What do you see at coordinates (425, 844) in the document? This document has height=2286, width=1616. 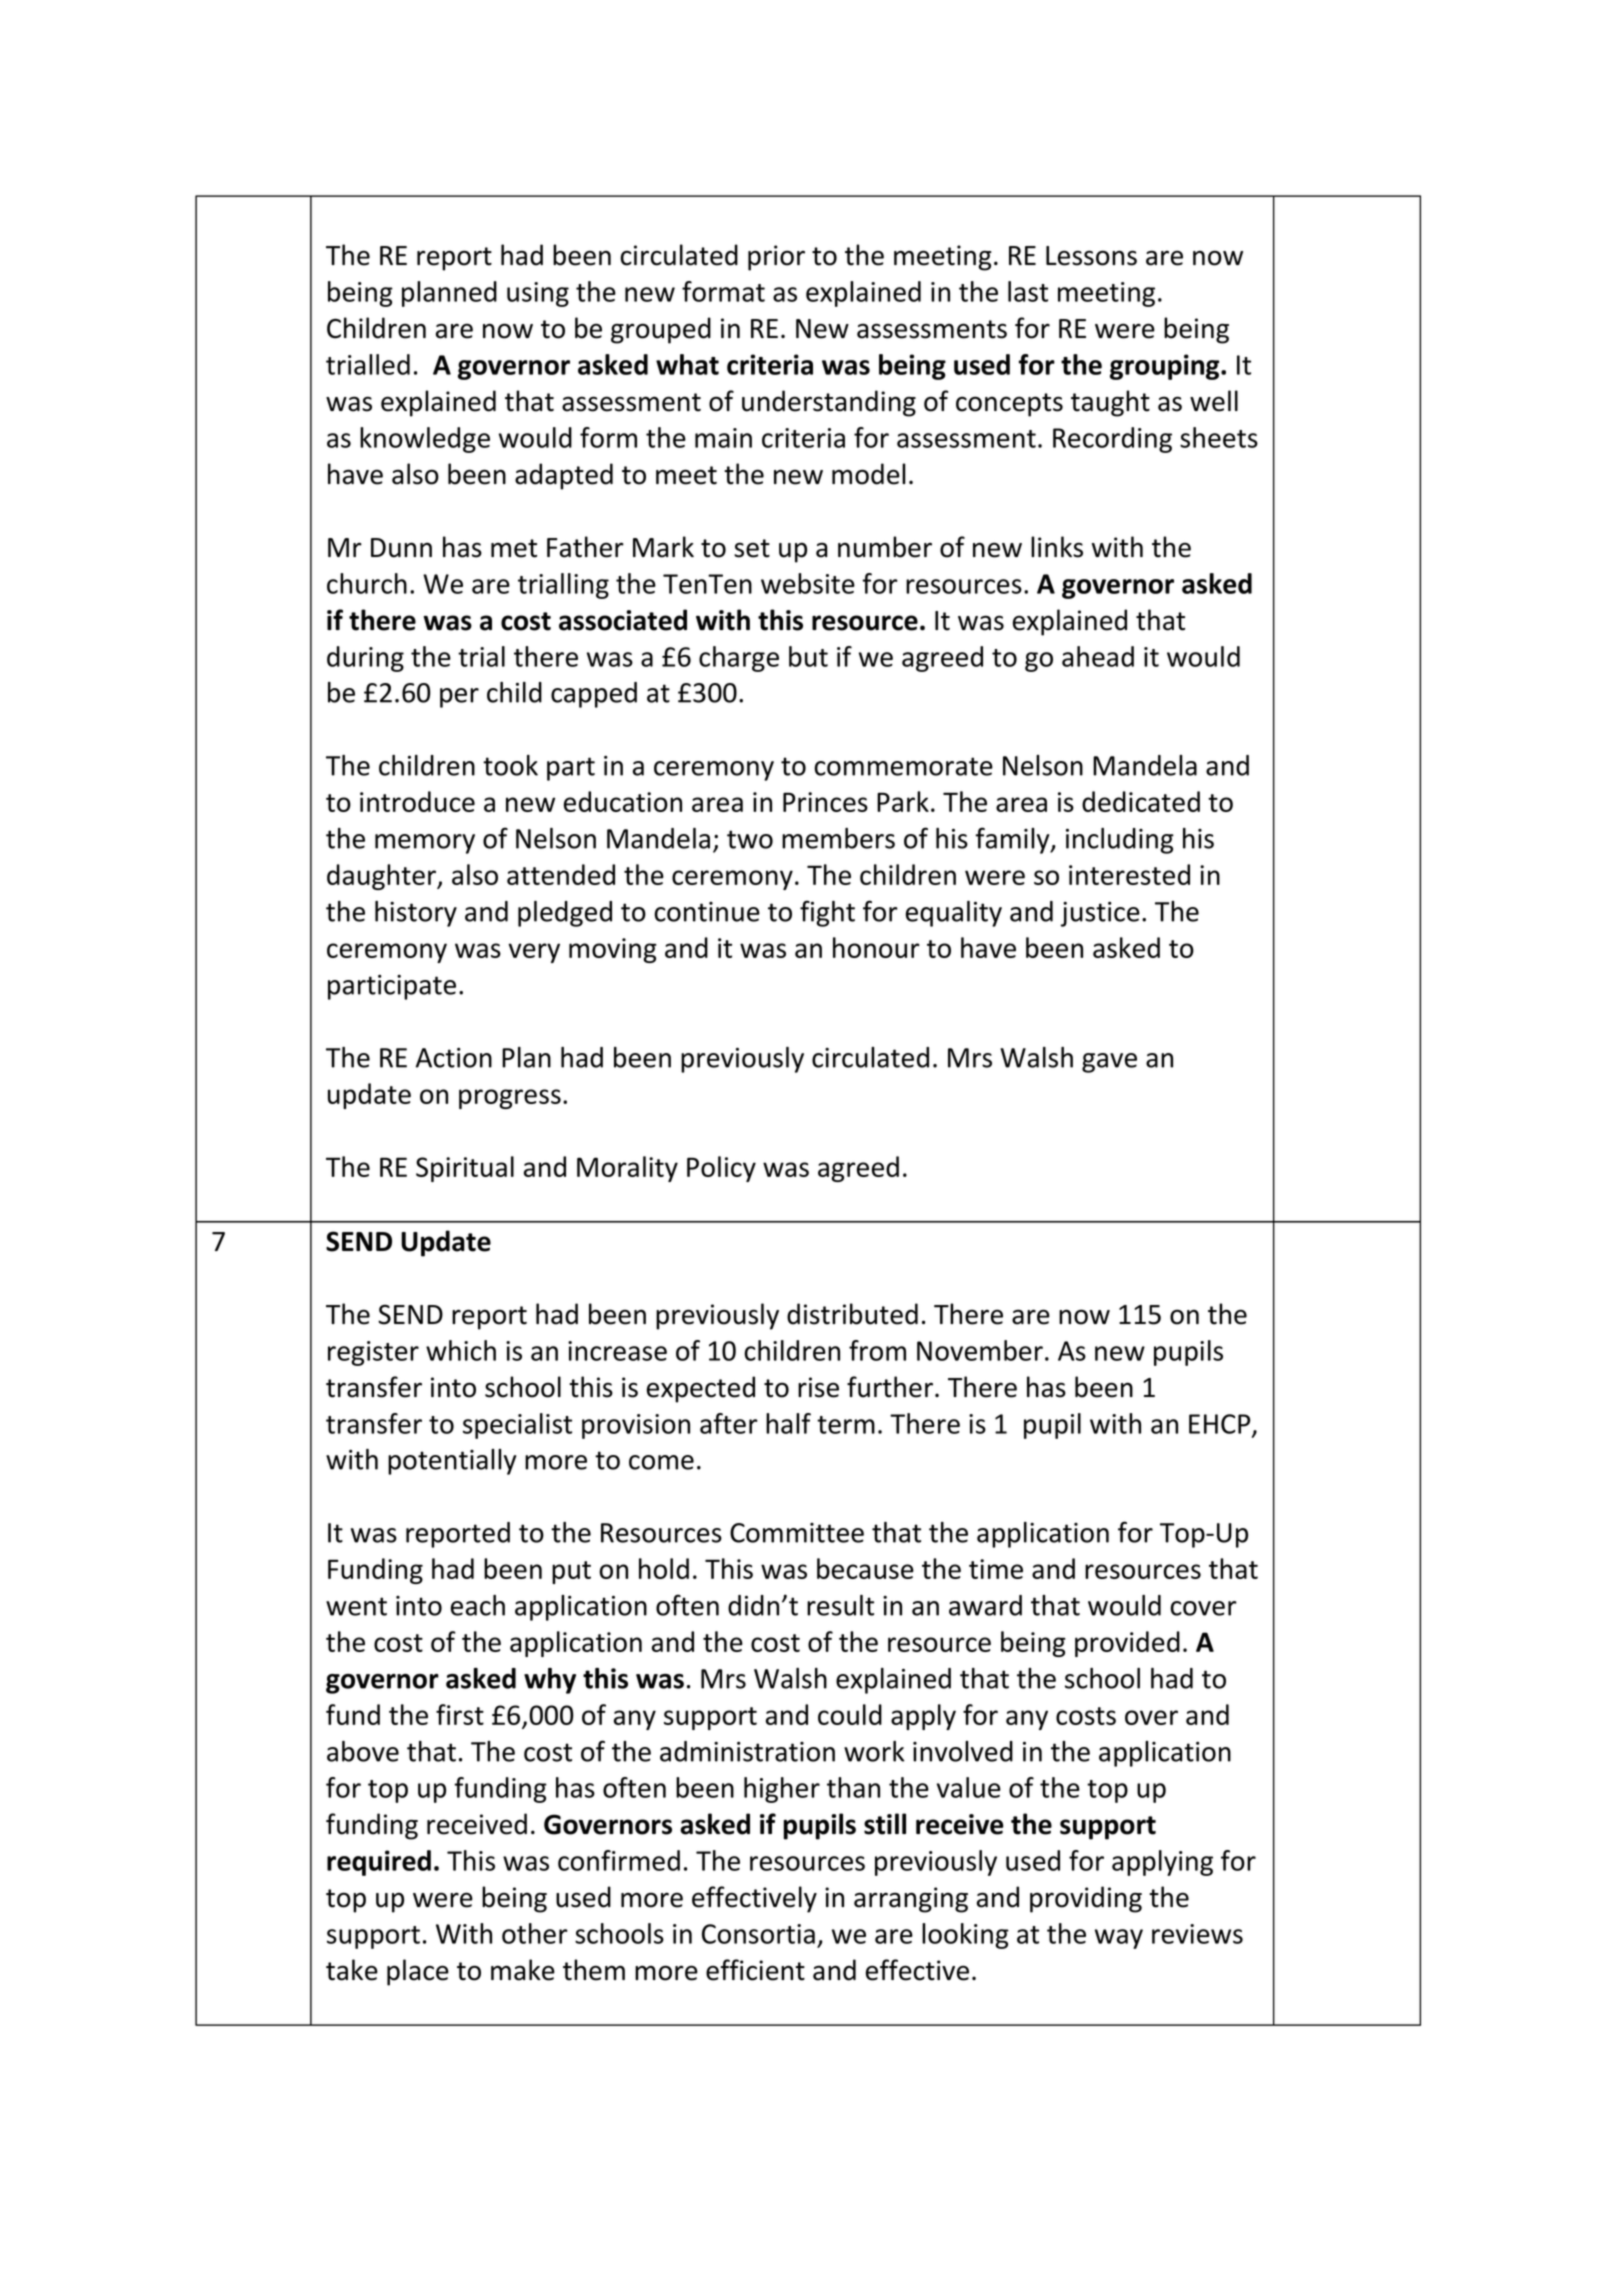 I see `memory` at bounding box center [425, 844].
